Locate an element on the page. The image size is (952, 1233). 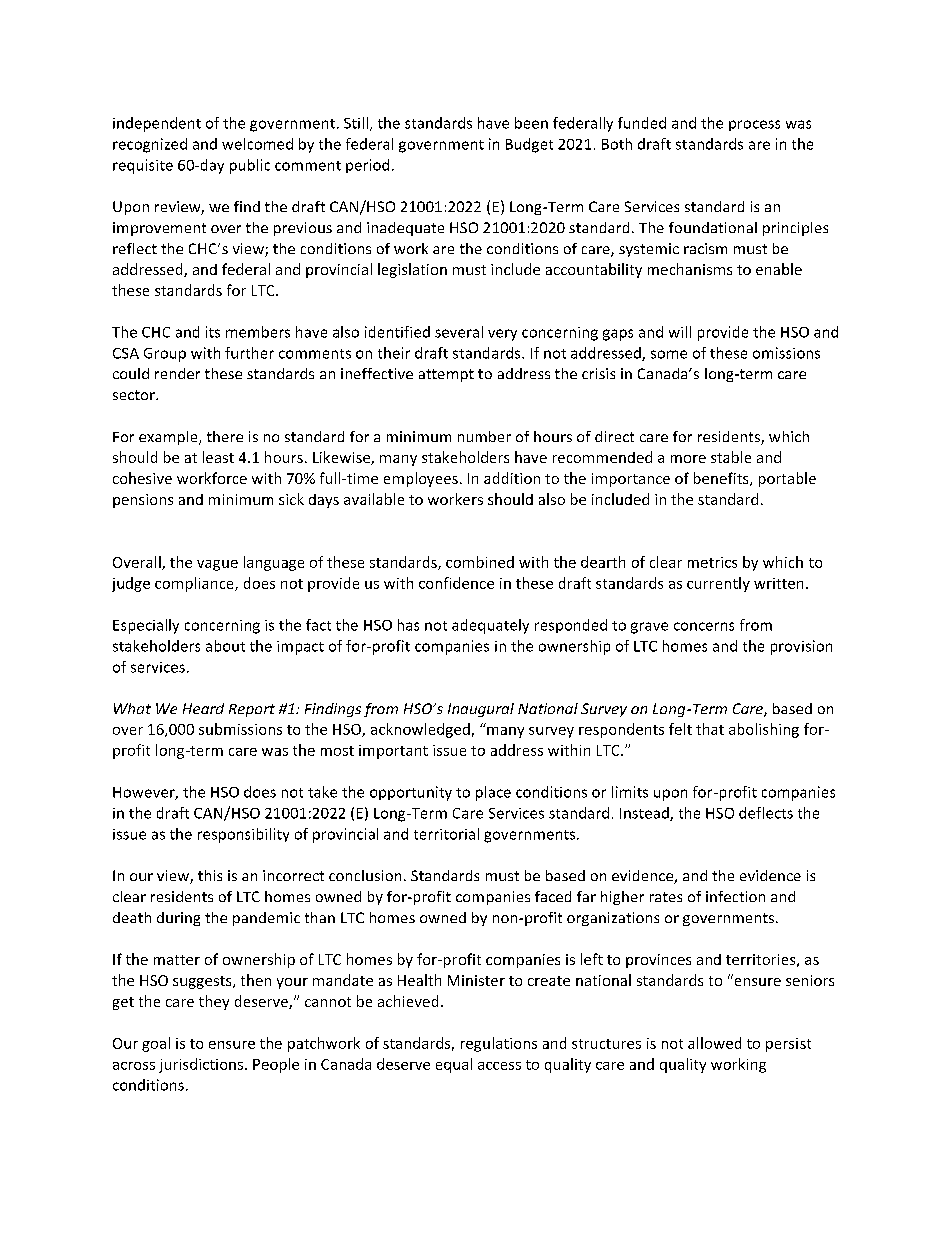
Budget is located at coordinates (529, 145).
